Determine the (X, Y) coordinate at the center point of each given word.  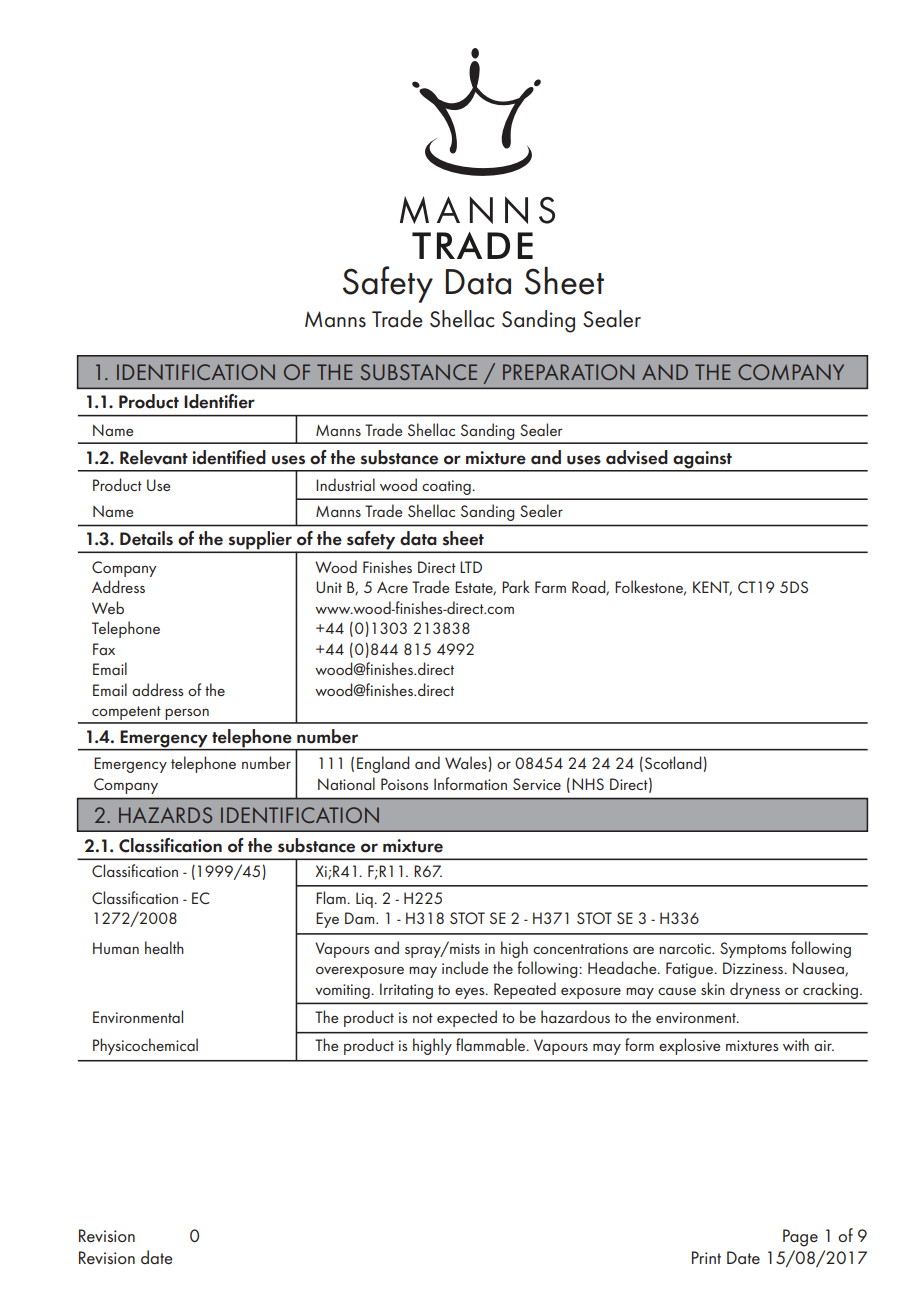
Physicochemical (145, 1046)
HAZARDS (165, 815)
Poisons (404, 784)
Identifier (219, 401)
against (702, 461)
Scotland (673, 762)
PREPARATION (568, 372)
